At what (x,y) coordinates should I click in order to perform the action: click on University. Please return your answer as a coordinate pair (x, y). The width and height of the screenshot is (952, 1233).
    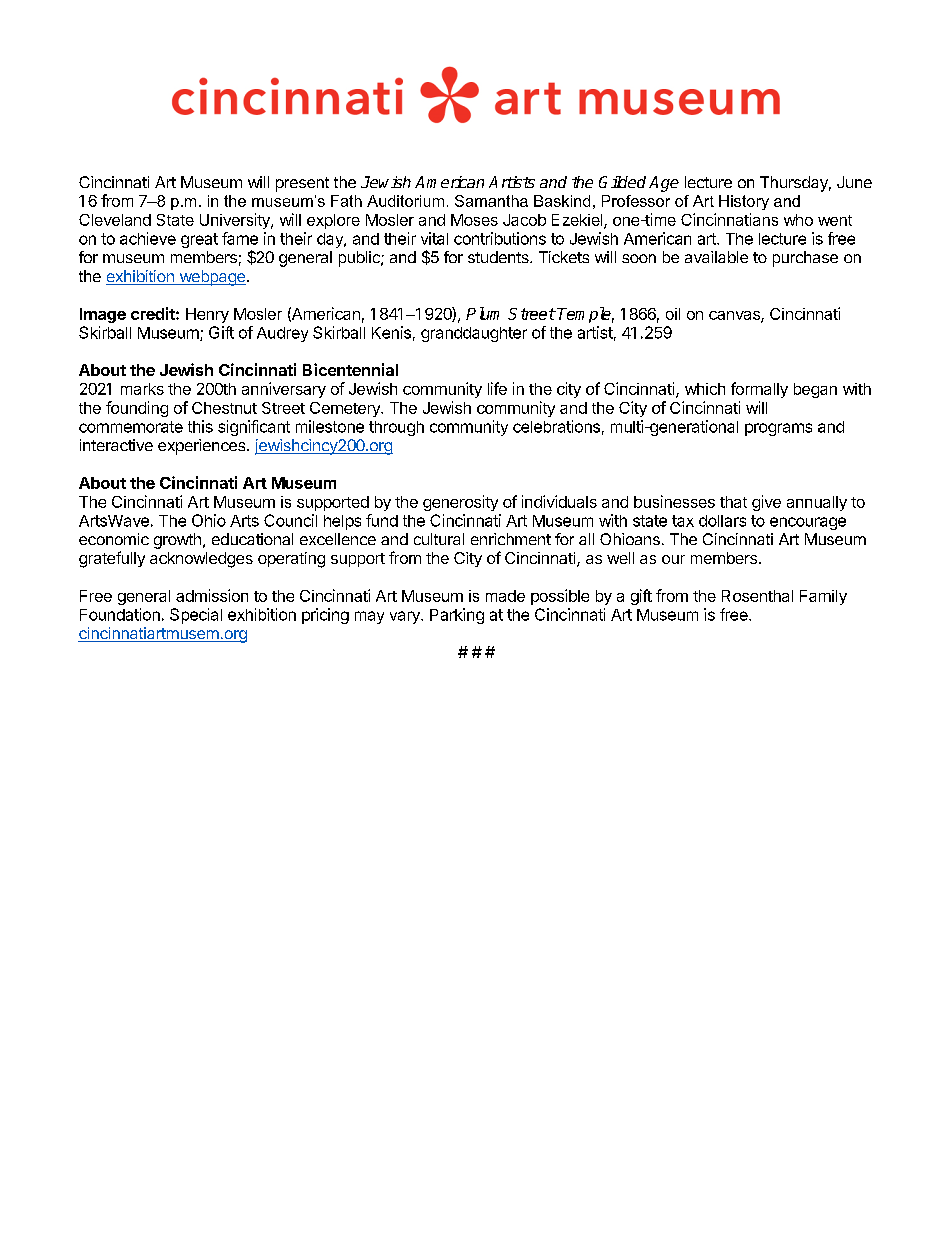
    Looking at the image, I should click on (236, 221).
